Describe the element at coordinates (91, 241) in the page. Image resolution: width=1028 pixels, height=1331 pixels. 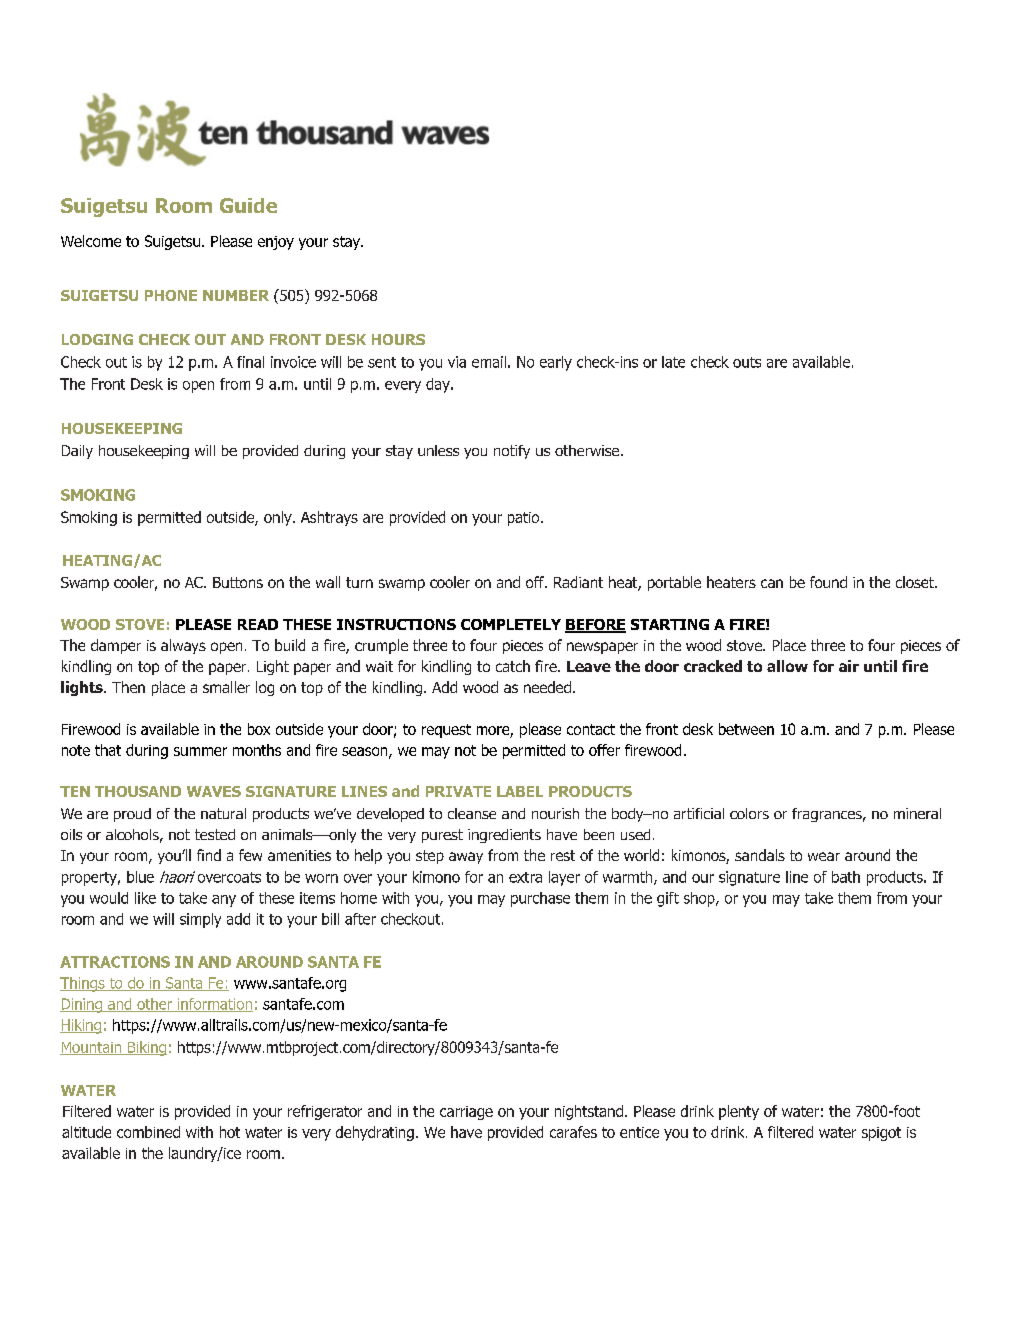
I see `Welcome` at that location.
